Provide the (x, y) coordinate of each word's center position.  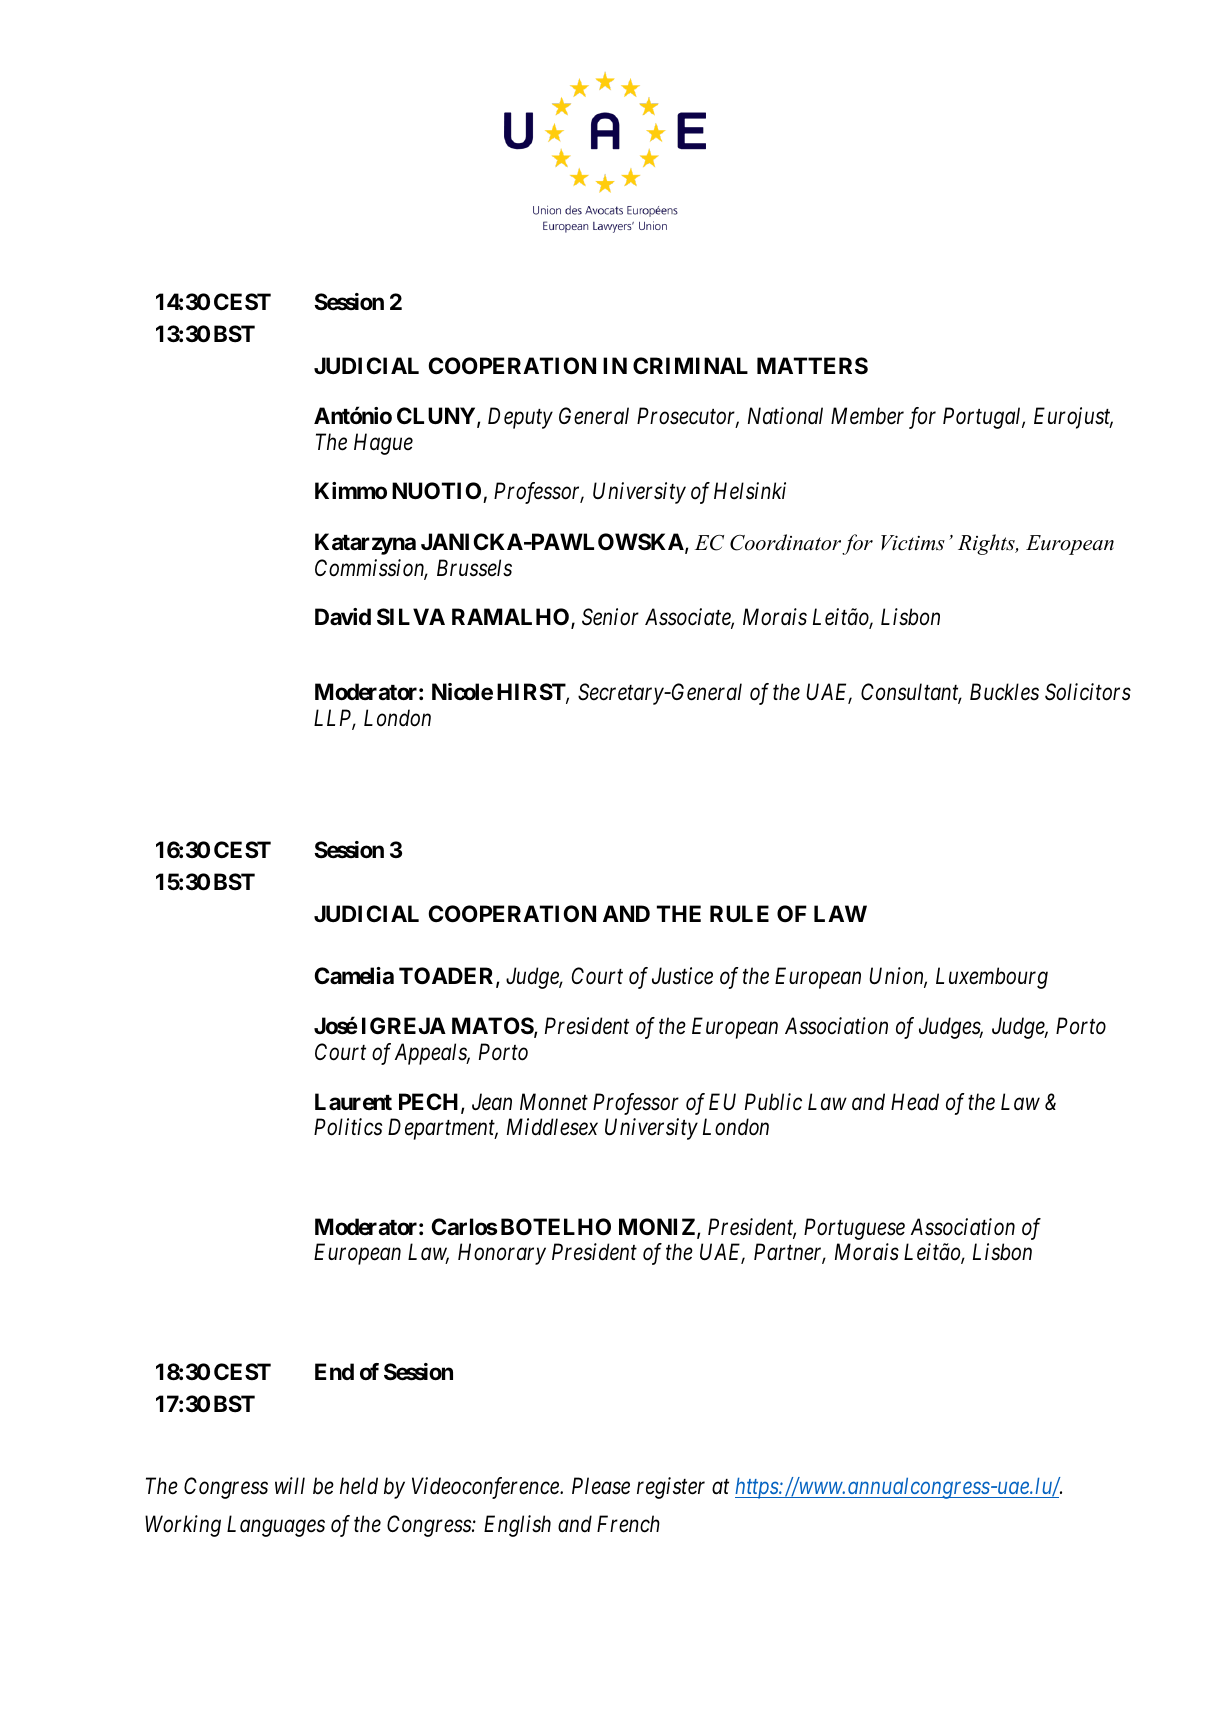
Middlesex (552, 1127)
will (290, 1485)
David (343, 617)
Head (915, 1102)
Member (867, 416)
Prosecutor (688, 417)
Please (601, 1486)
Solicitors (1088, 692)
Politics (348, 1127)
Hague (383, 444)
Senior (610, 617)
